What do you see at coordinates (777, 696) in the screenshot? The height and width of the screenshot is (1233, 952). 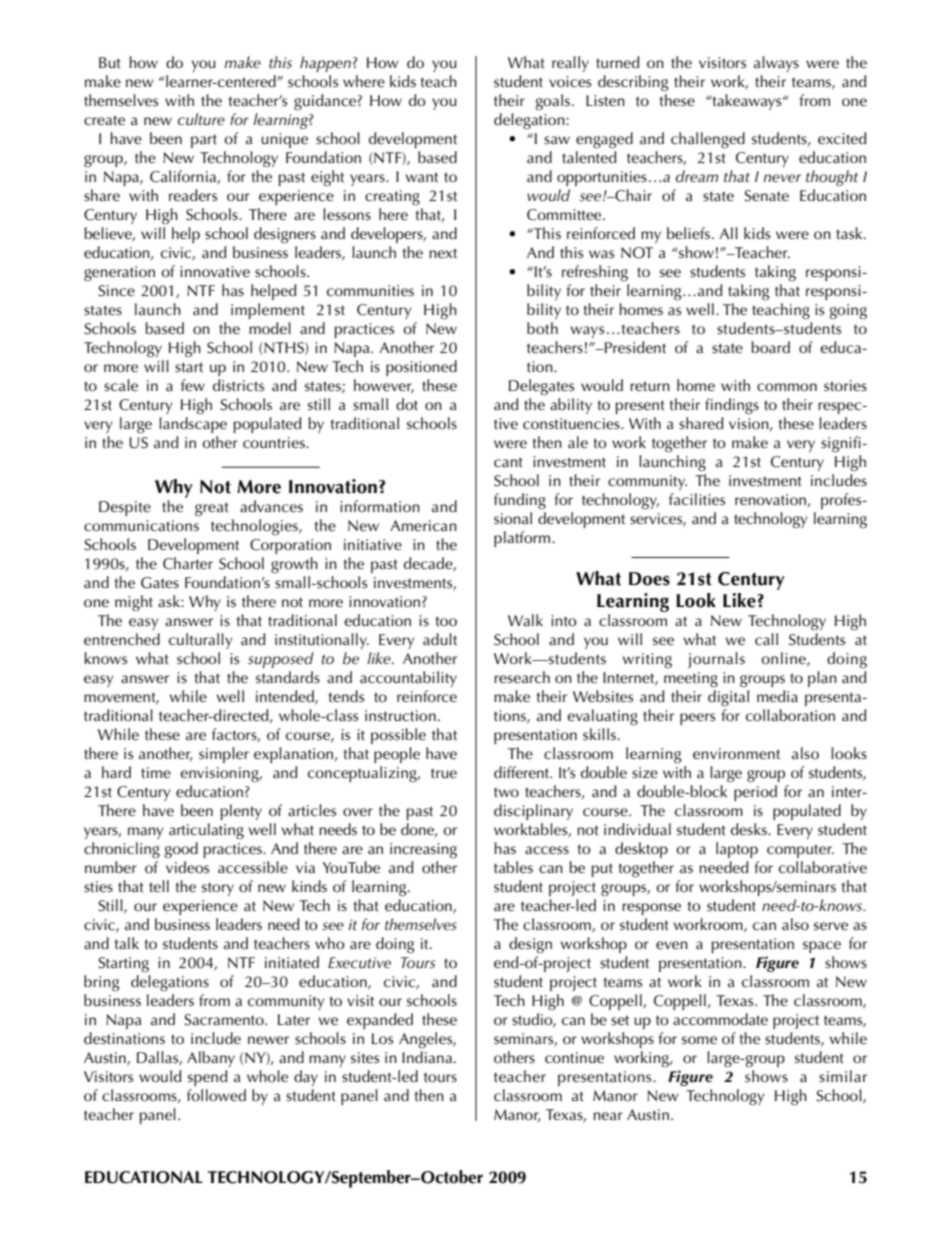 I see `media` at bounding box center [777, 696].
